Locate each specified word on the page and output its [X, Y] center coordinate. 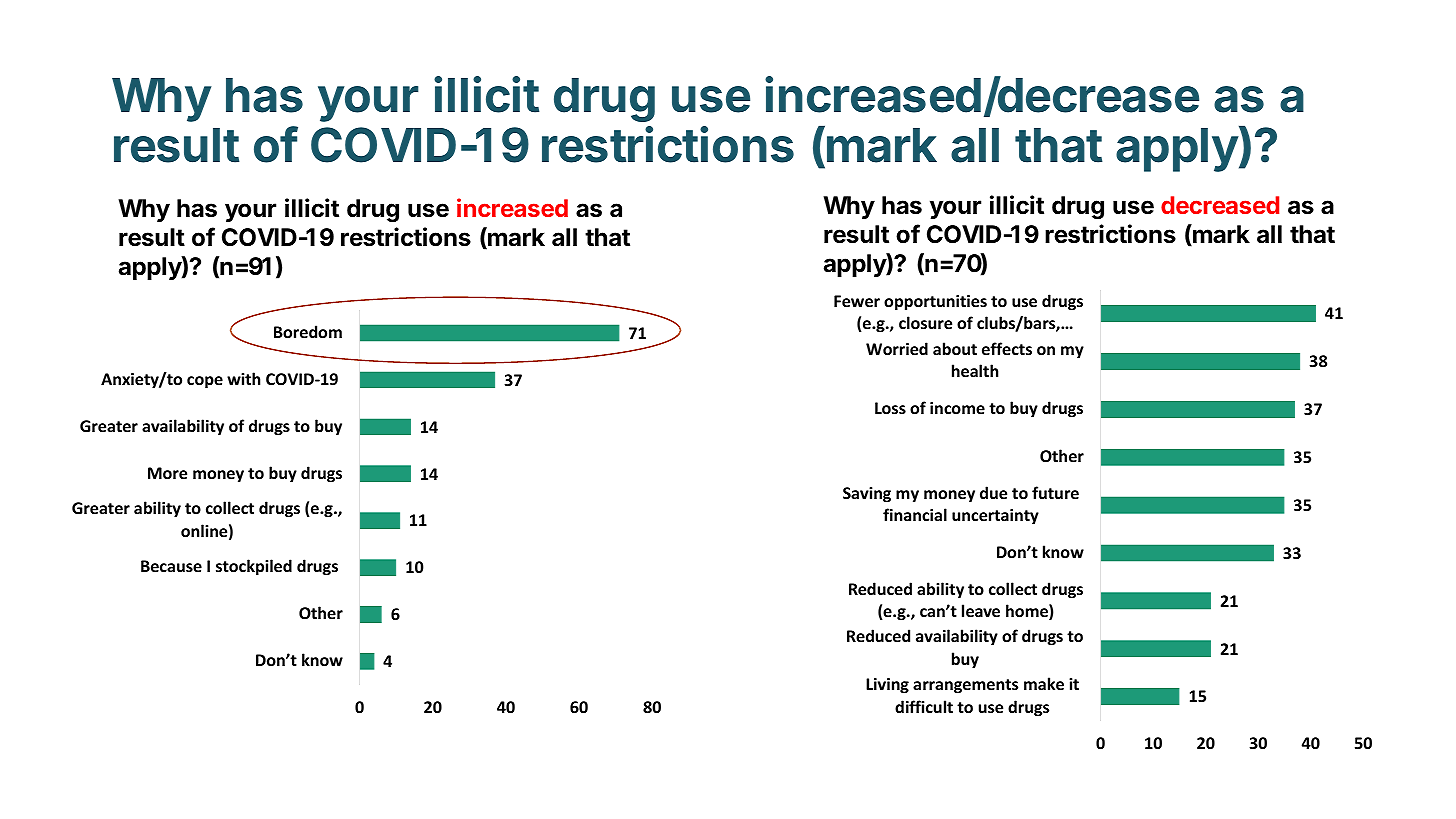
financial [915, 514]
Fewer [857, 301]
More [167, 473]
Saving [867, 495]
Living [887, 686]
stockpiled [254, 567]
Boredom [308, 331]
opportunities [935, 303]
